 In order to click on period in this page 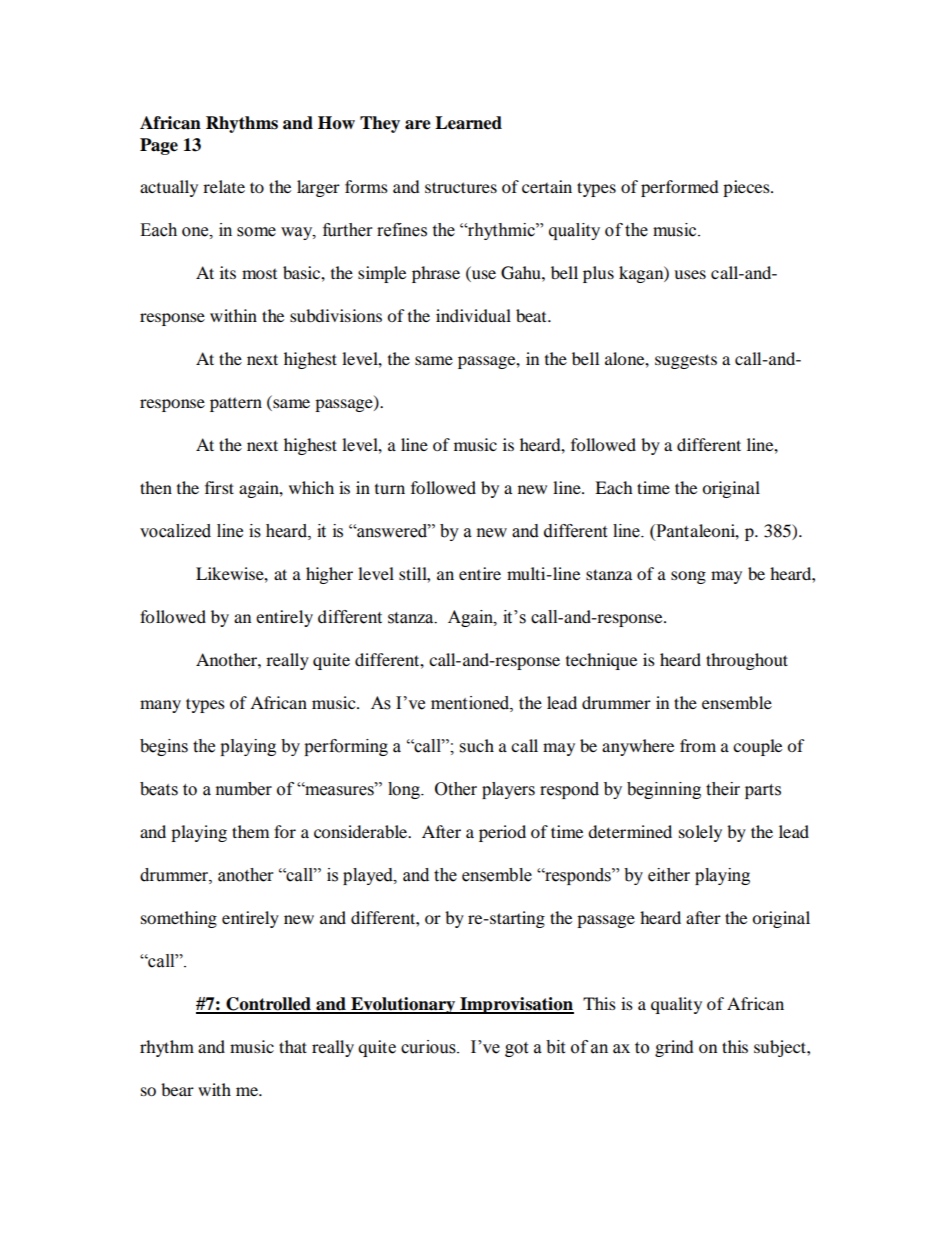, I will do `click(502, 833)`.
